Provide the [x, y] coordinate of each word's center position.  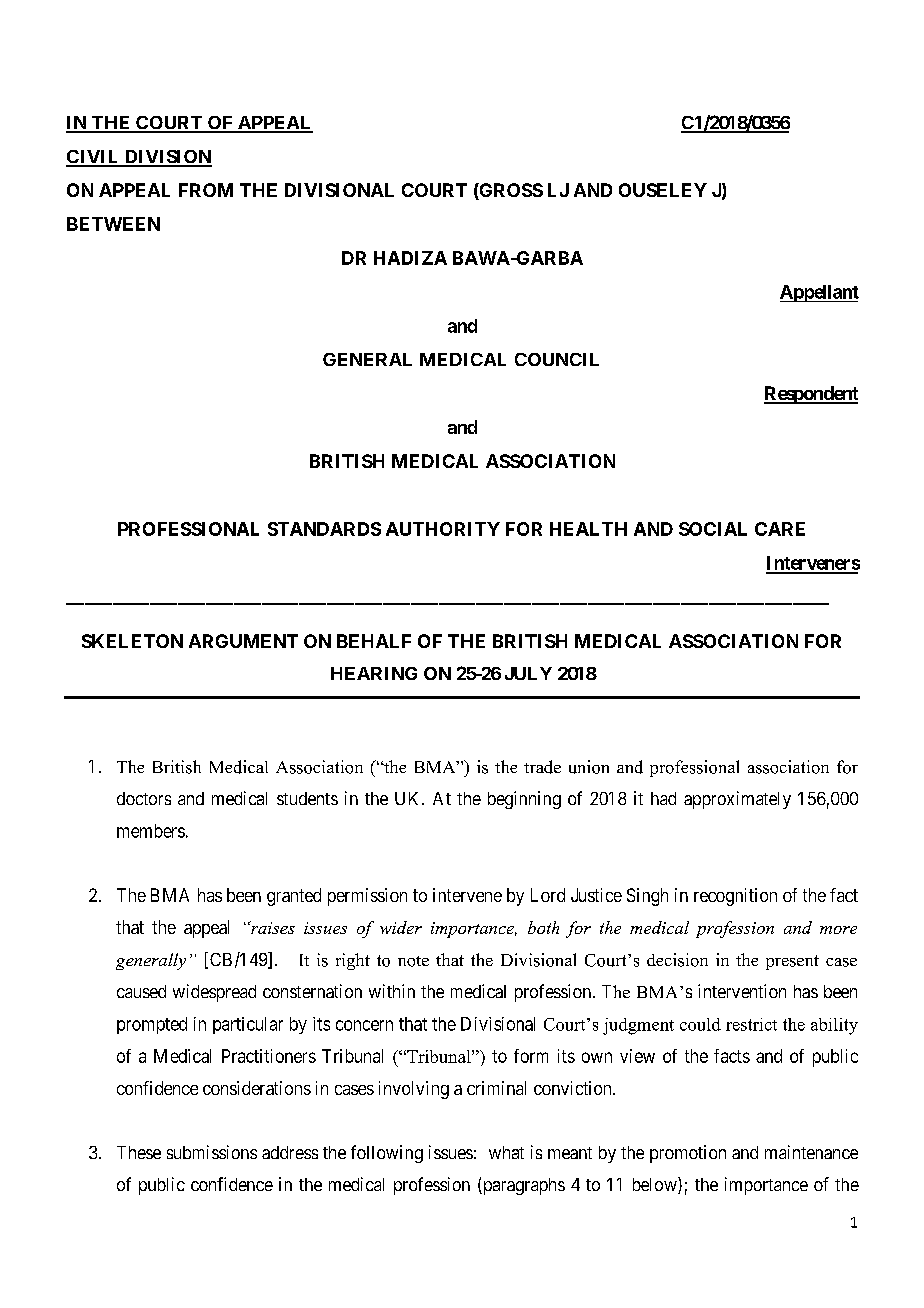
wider [401, 927]
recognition [735, 897]
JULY [528, 673]
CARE [780, 529]
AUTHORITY [443, 529]
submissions [212, 1152]
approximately [737, 800]
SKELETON [132, 641]
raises [272, 927]
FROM [206, 190]
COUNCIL [557, 359]
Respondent [811, 395]
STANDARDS [324, 529]
